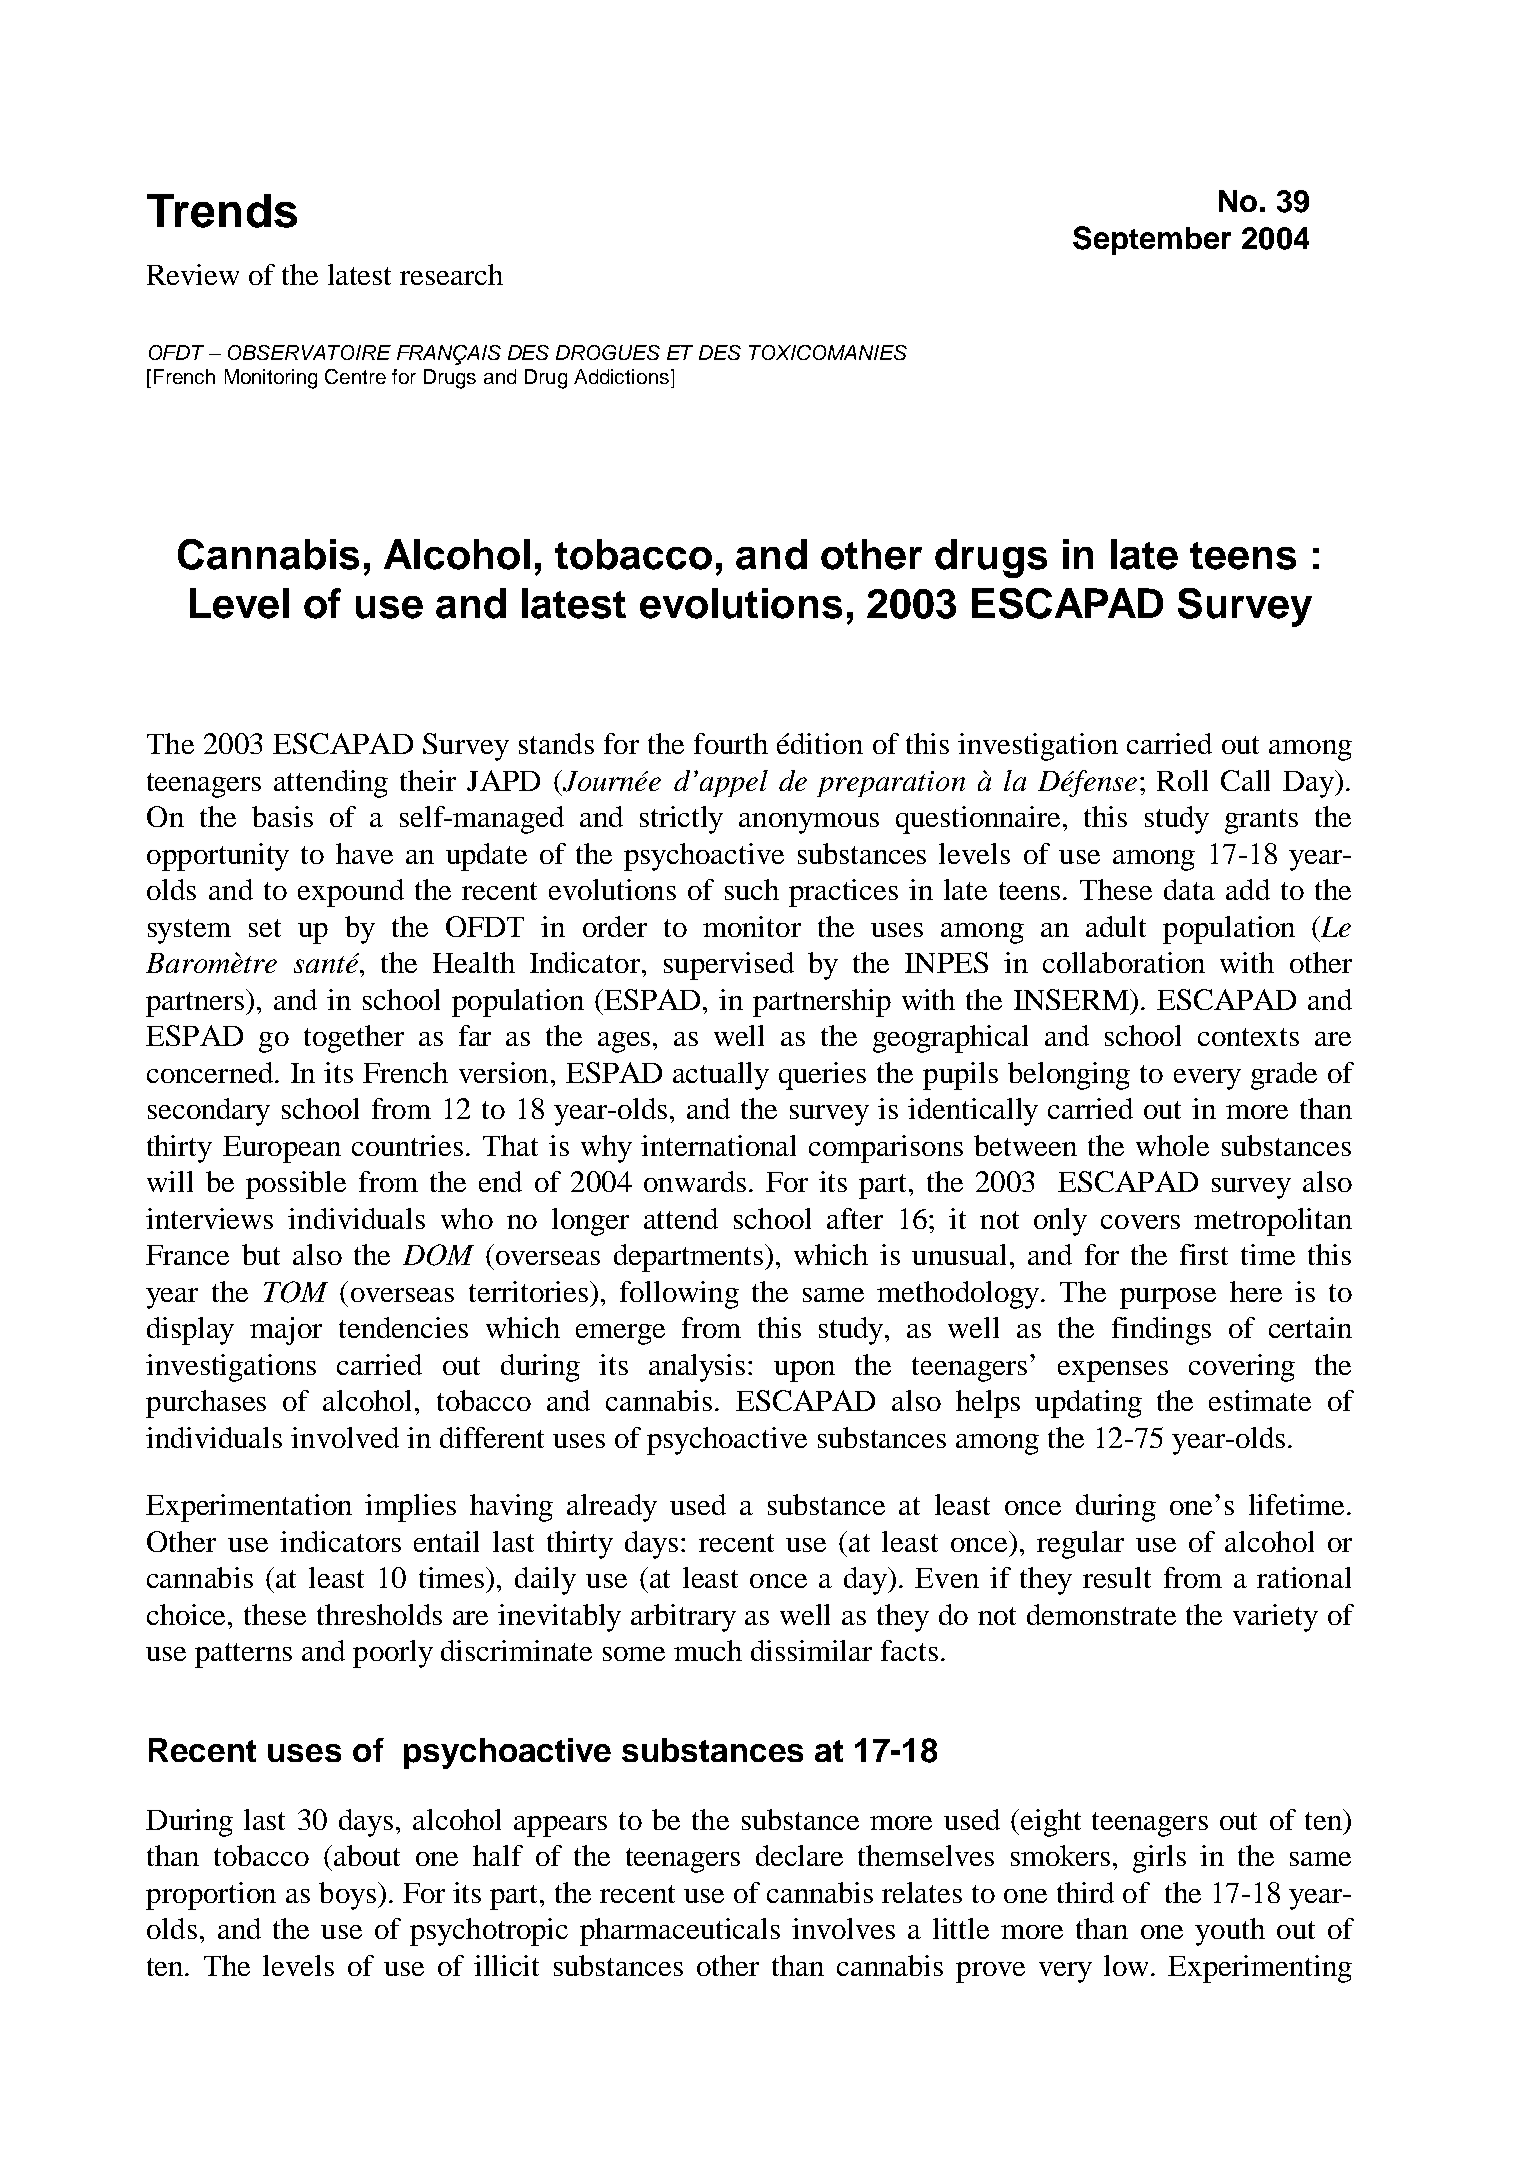 The height and width of the screenshot is (2170, 1534). What do you see at coordinates (608, 352) in the screenshot?
I see `DROGUES` at bounding box center [608, 352].
